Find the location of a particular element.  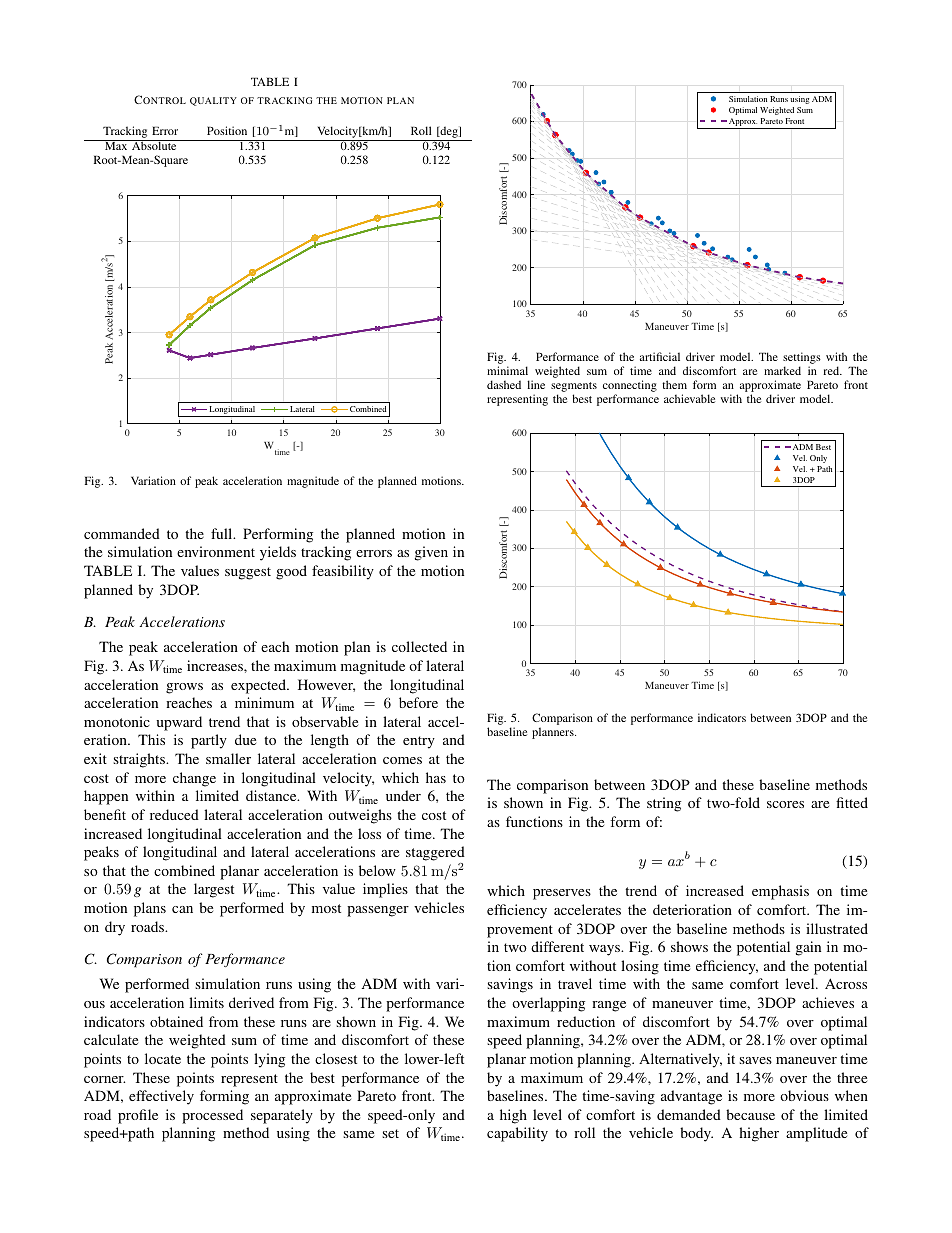

settings is located at coordinates (802, 359).
